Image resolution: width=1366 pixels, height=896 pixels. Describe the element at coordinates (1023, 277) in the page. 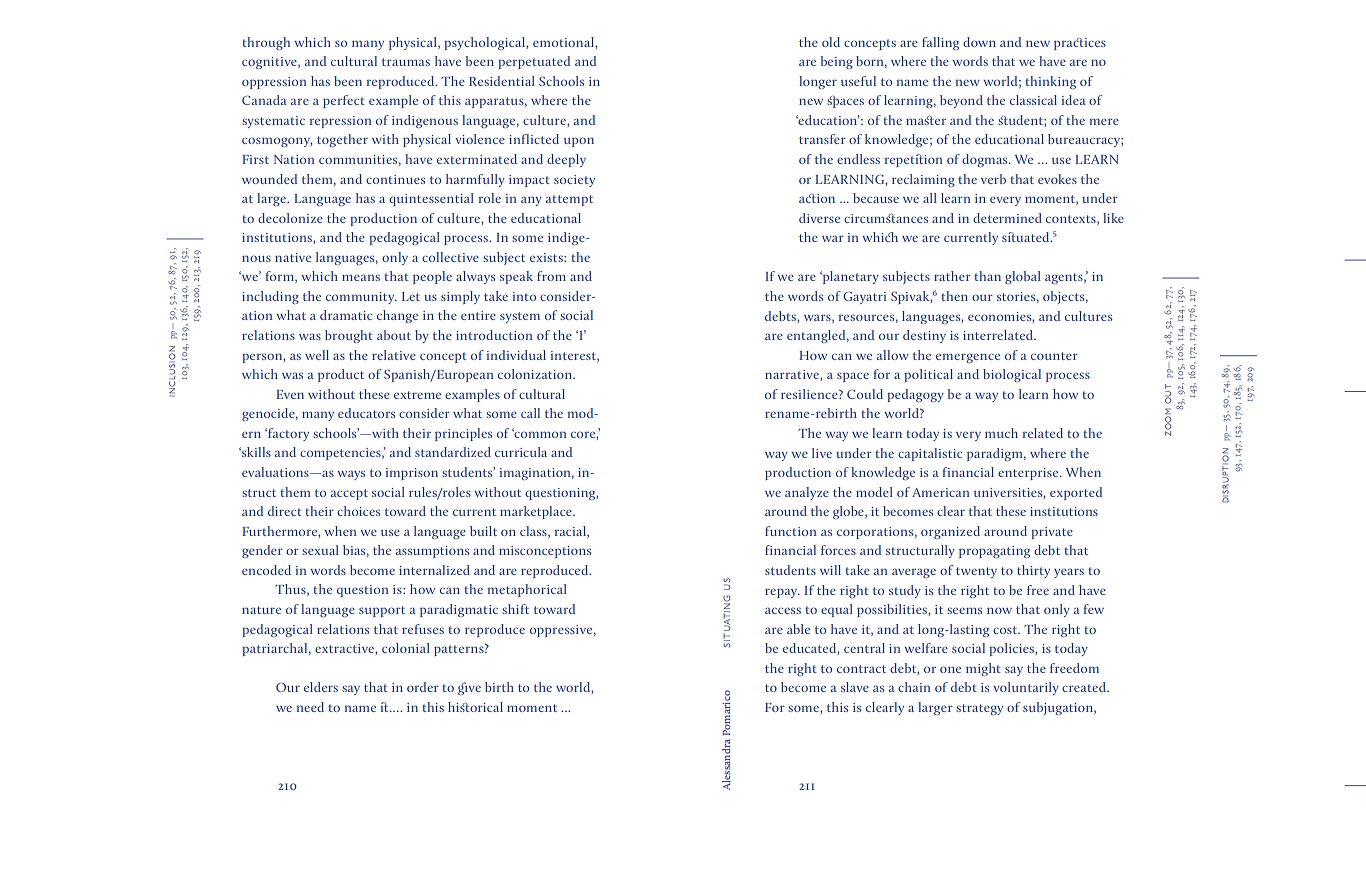

I see `global` at that location.
